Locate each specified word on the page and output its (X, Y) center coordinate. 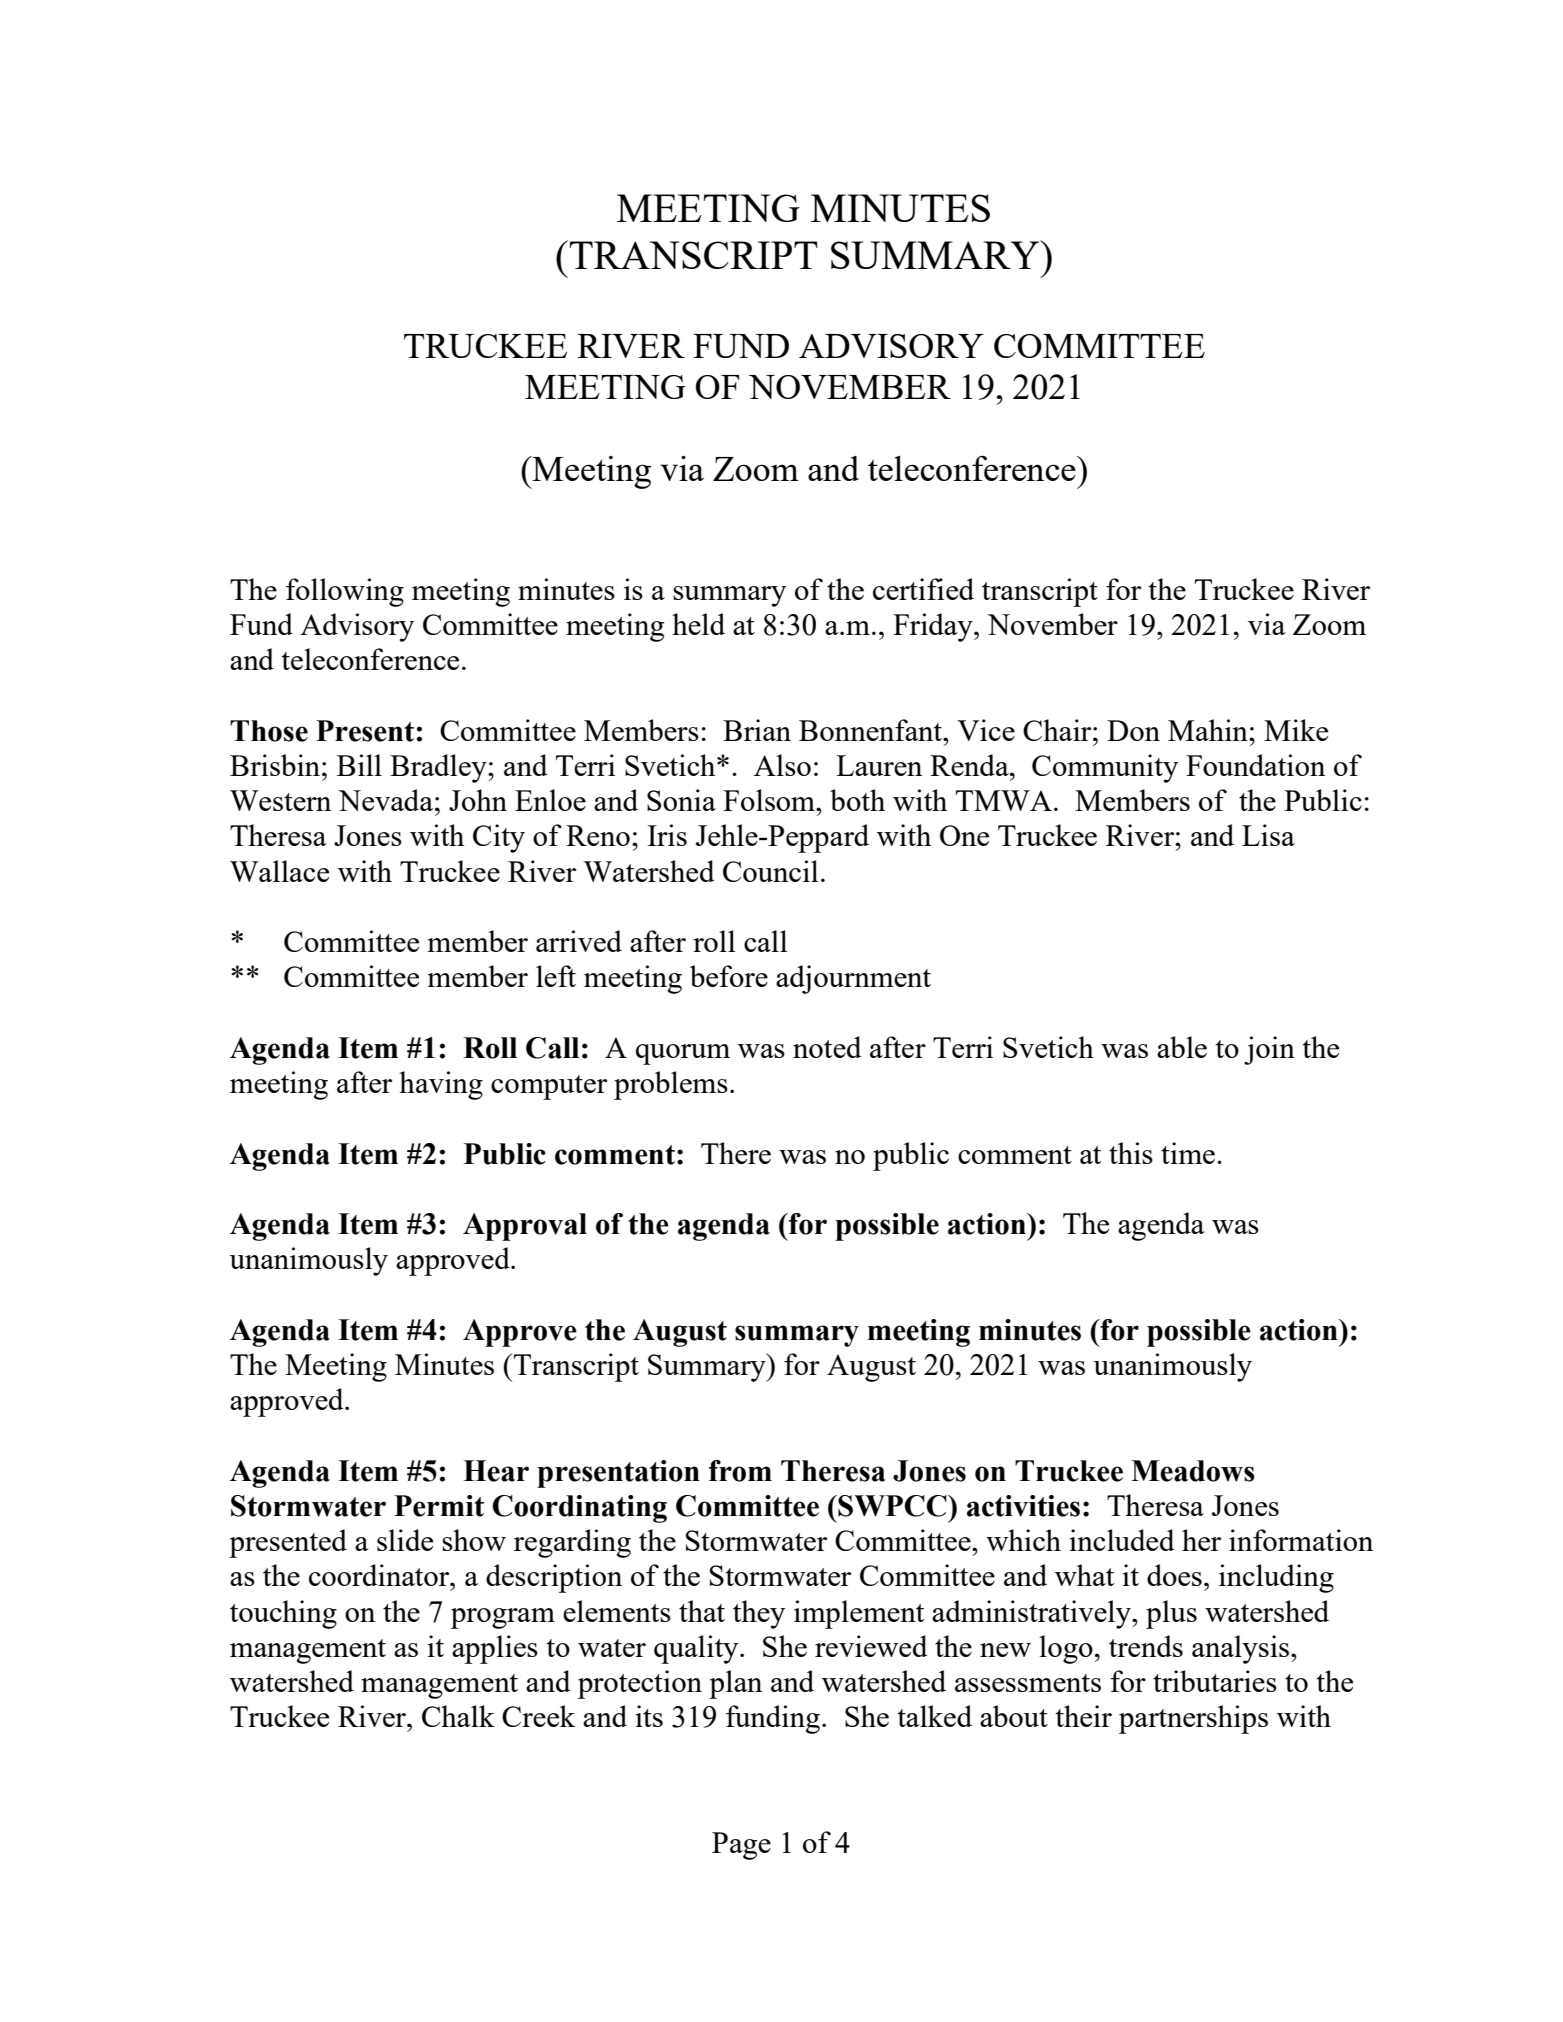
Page (741, 1846)
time (1189, 1153)
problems (671, 1085)
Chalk (458, 1716)
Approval (525, 1227)
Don (1133, 730)
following (345, 592)
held (698, 624)
